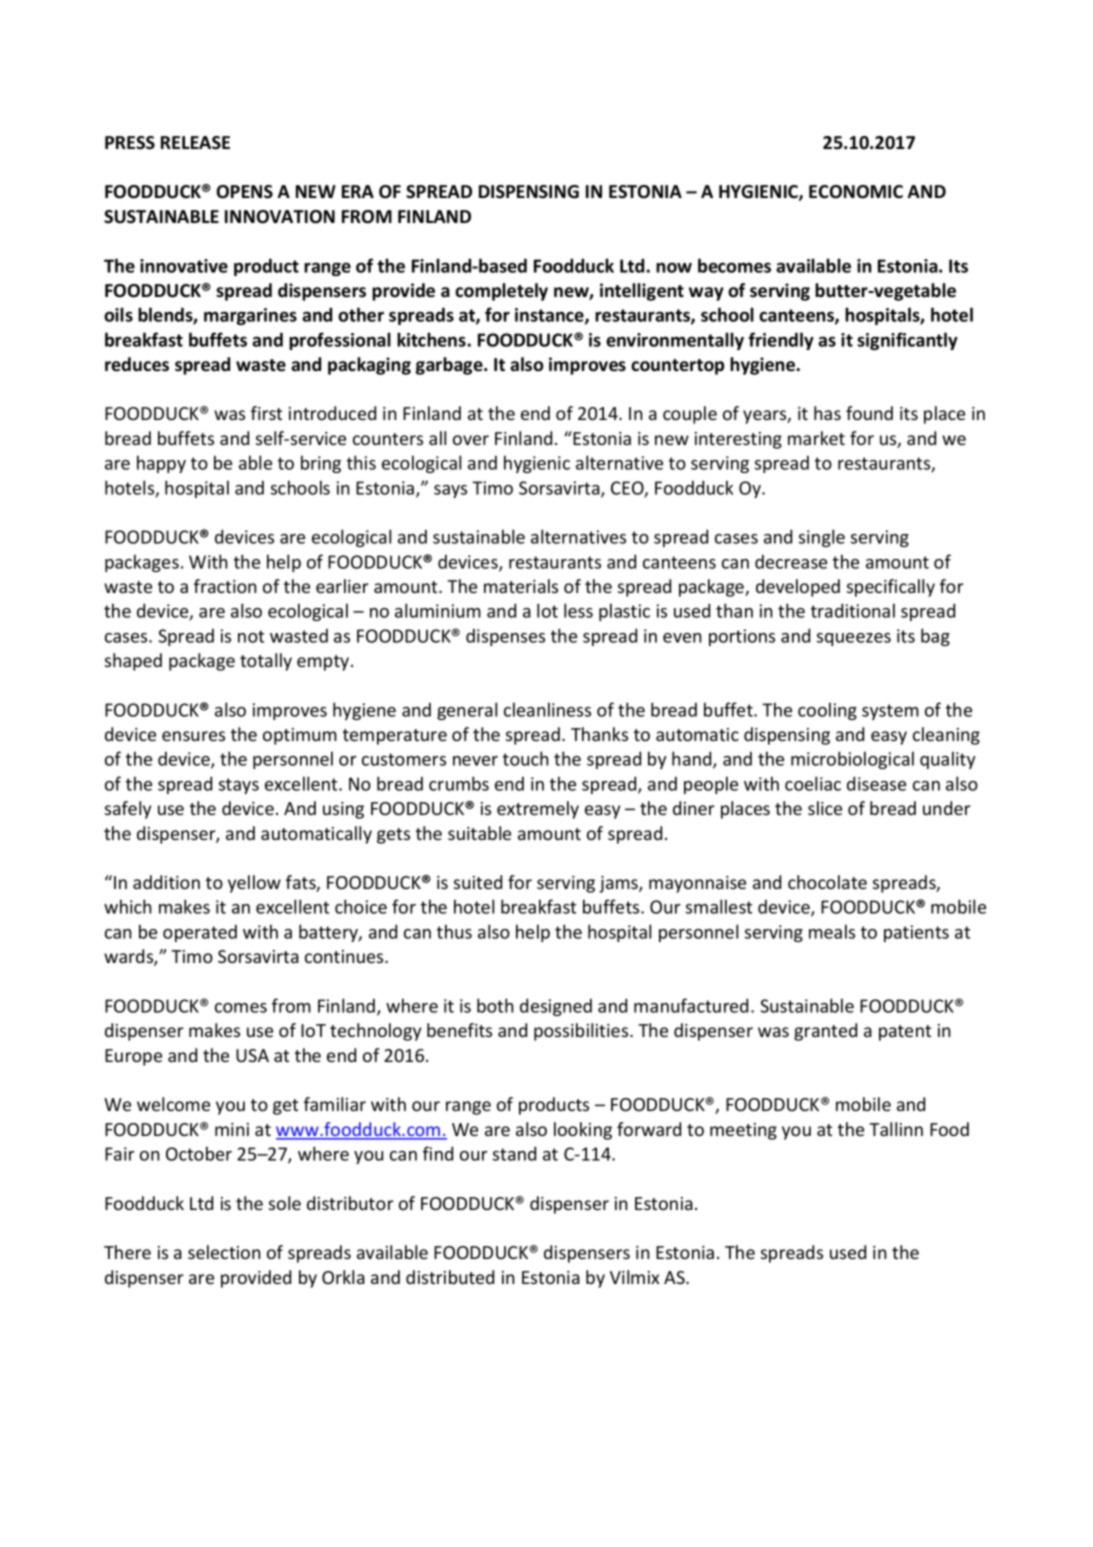 Image resolution: width=1093 pixels, height=1547 pixels. What do you see at coordinates (245, 192) in the screenshot?
I see `OPENS` at bounding box center [245, 192].
